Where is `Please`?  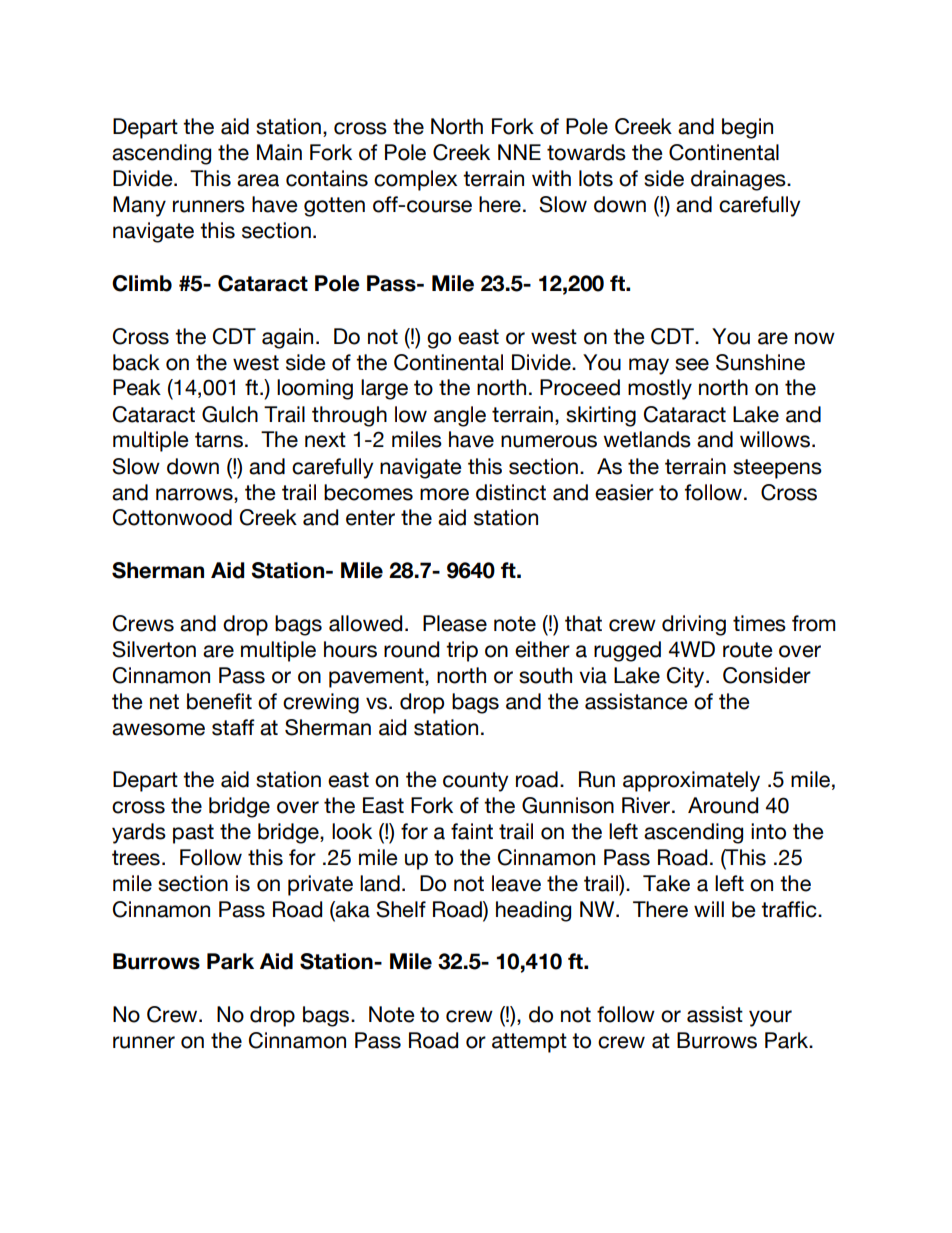 Please is located at coordinates (455, 623).
